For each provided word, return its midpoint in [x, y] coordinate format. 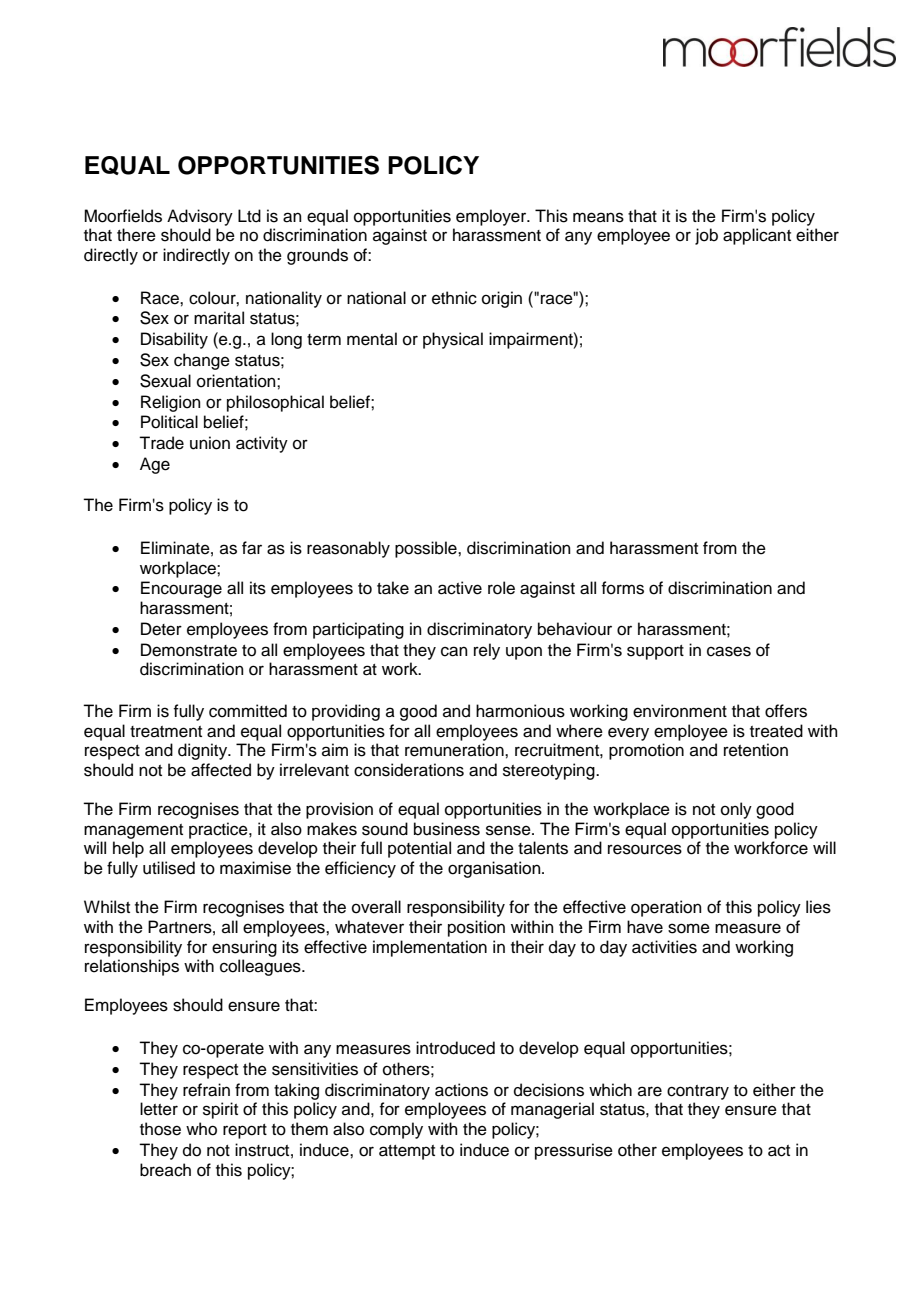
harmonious [520, 711]
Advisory [200, 217]
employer [492, 217]
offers [786, 711]
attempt [407, 1152]
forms [622, 588]
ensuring [244, 948]
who [201, 1129]
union [210, 443]
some [689, 928]
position [476, 928]
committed [248, 711]
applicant [757, 236]
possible [427, 549]
